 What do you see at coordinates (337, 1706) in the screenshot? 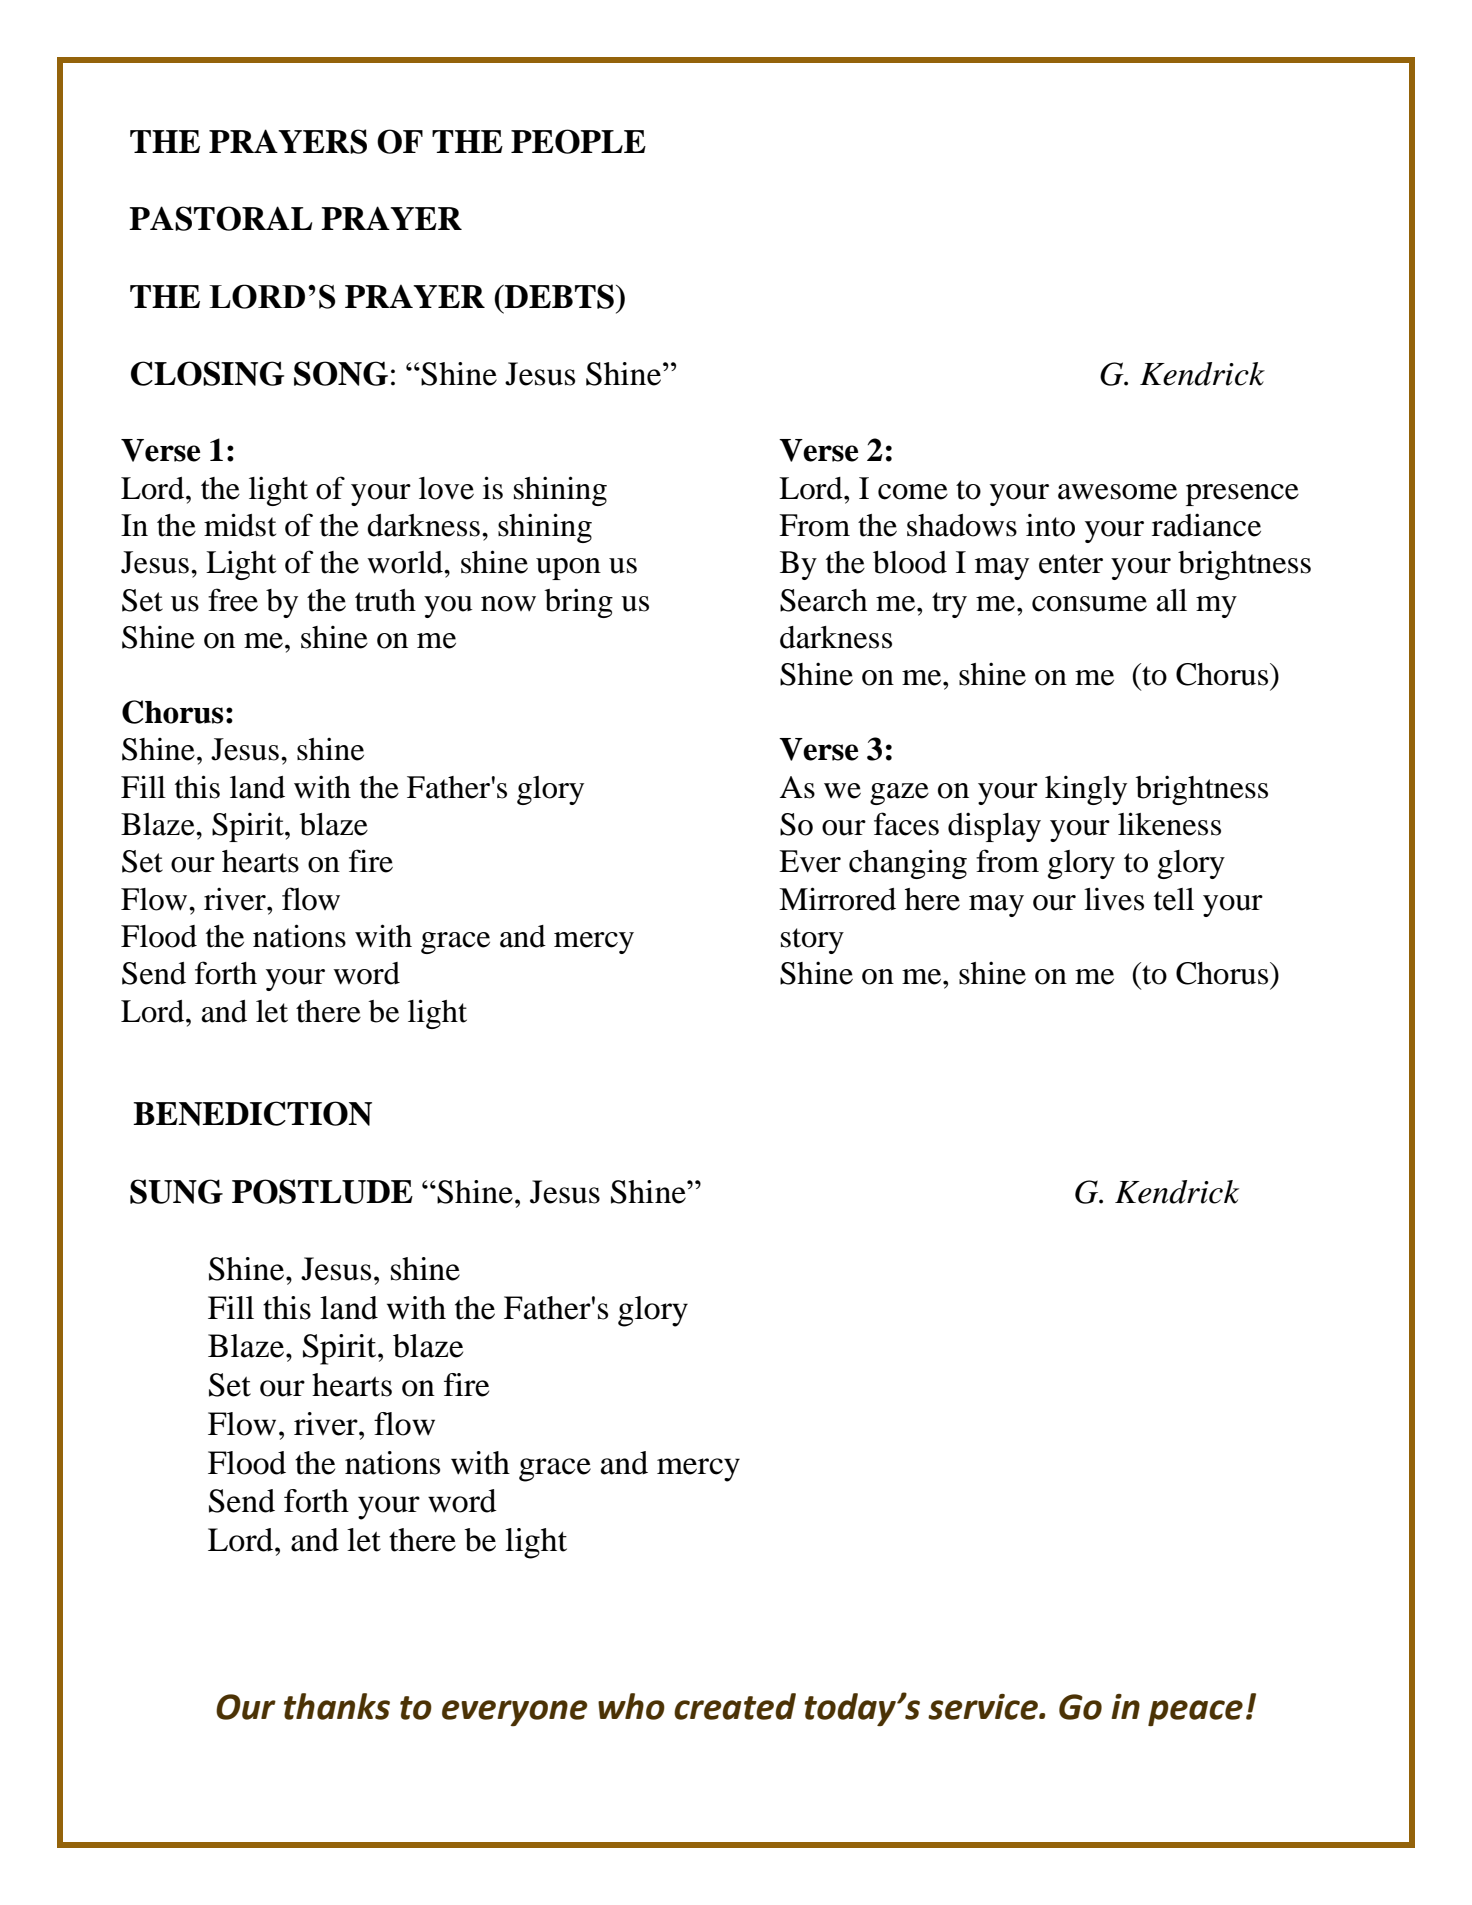
I see `thanks` at bounding box center [337, 1706].
